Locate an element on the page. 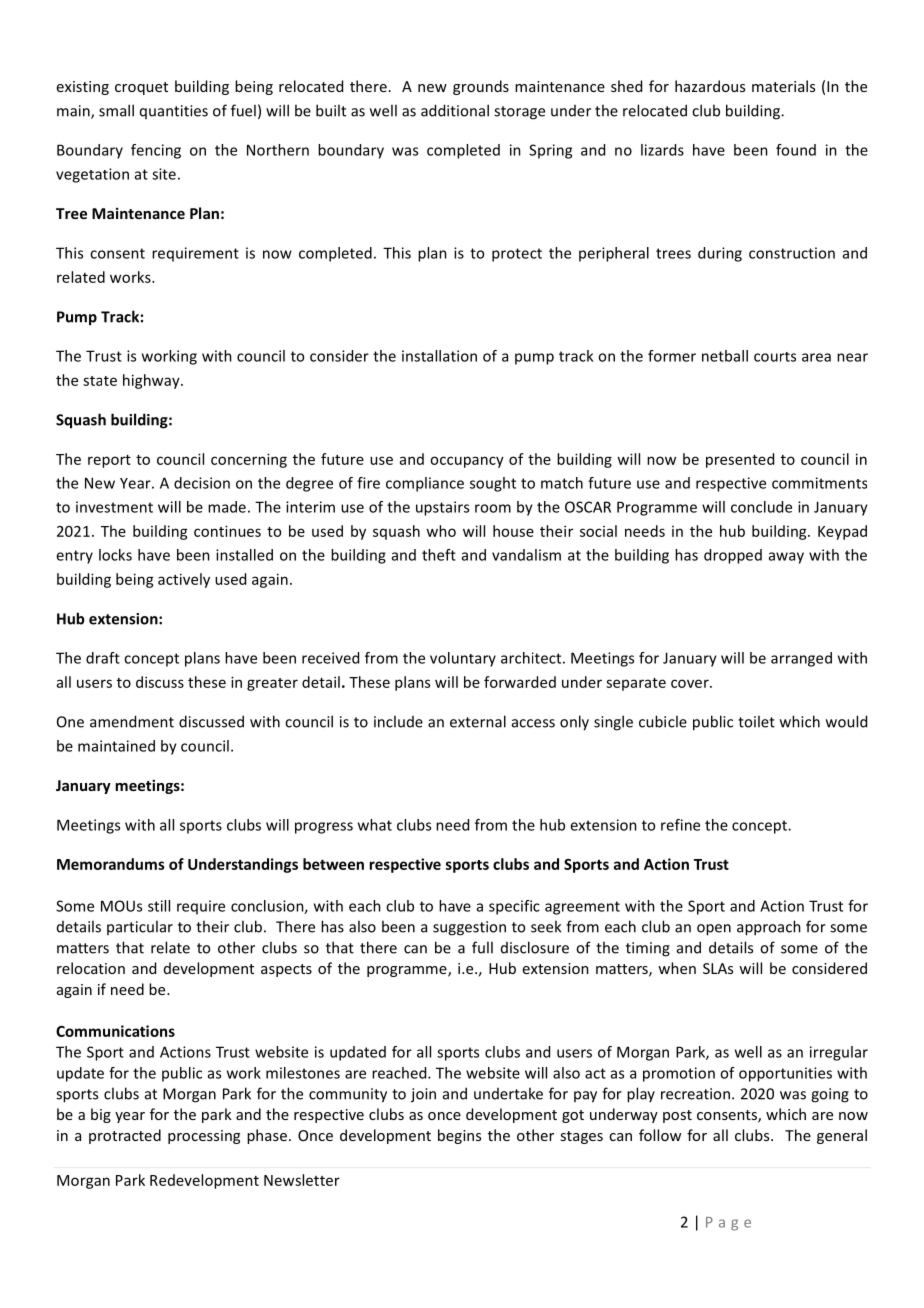 Image resolution: width=924 pixels, height=1308 pixels. additional is located at coordinates (455, 110).
